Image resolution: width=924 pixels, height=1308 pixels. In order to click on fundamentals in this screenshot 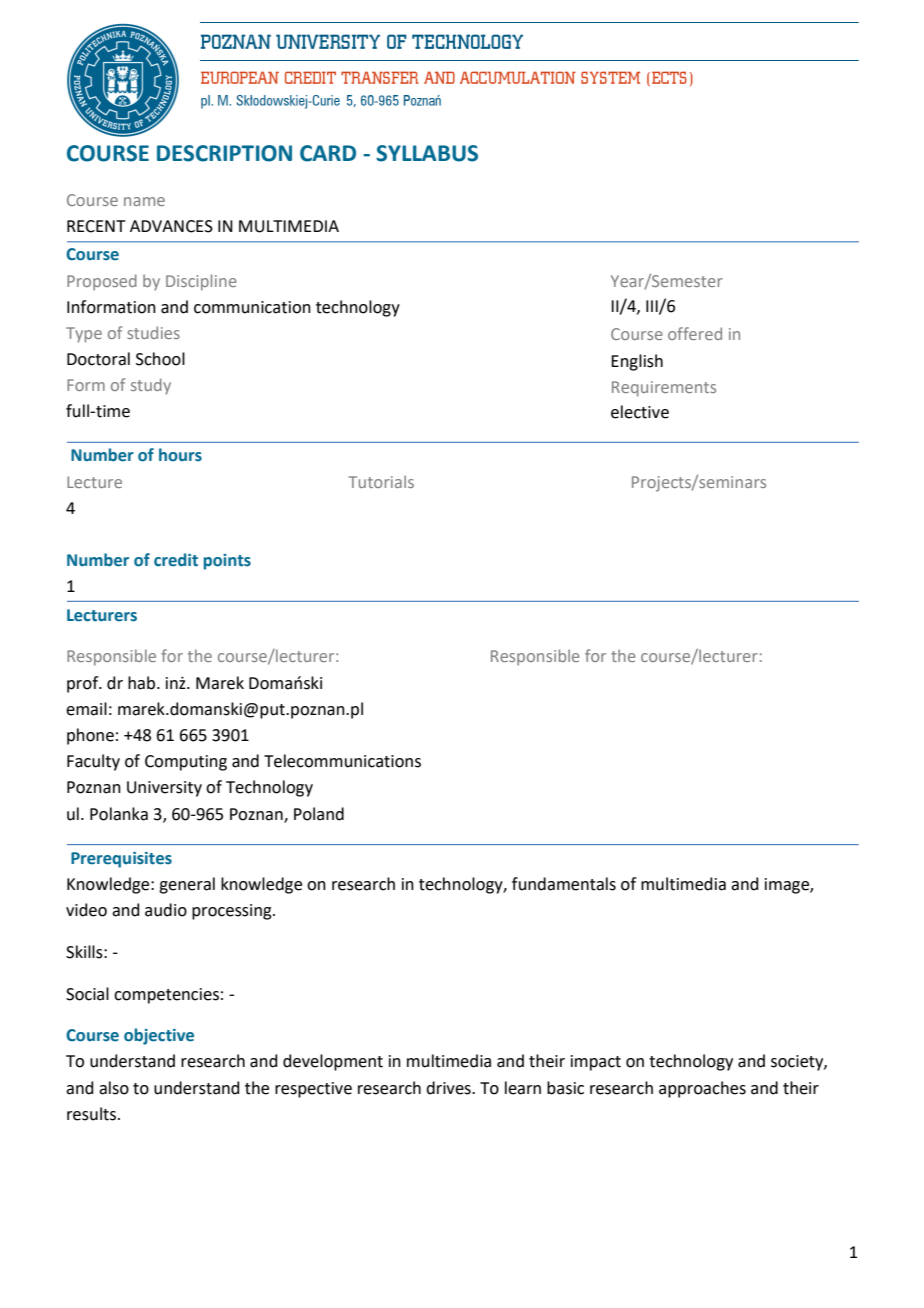, I will do `click(564, 884)`.
